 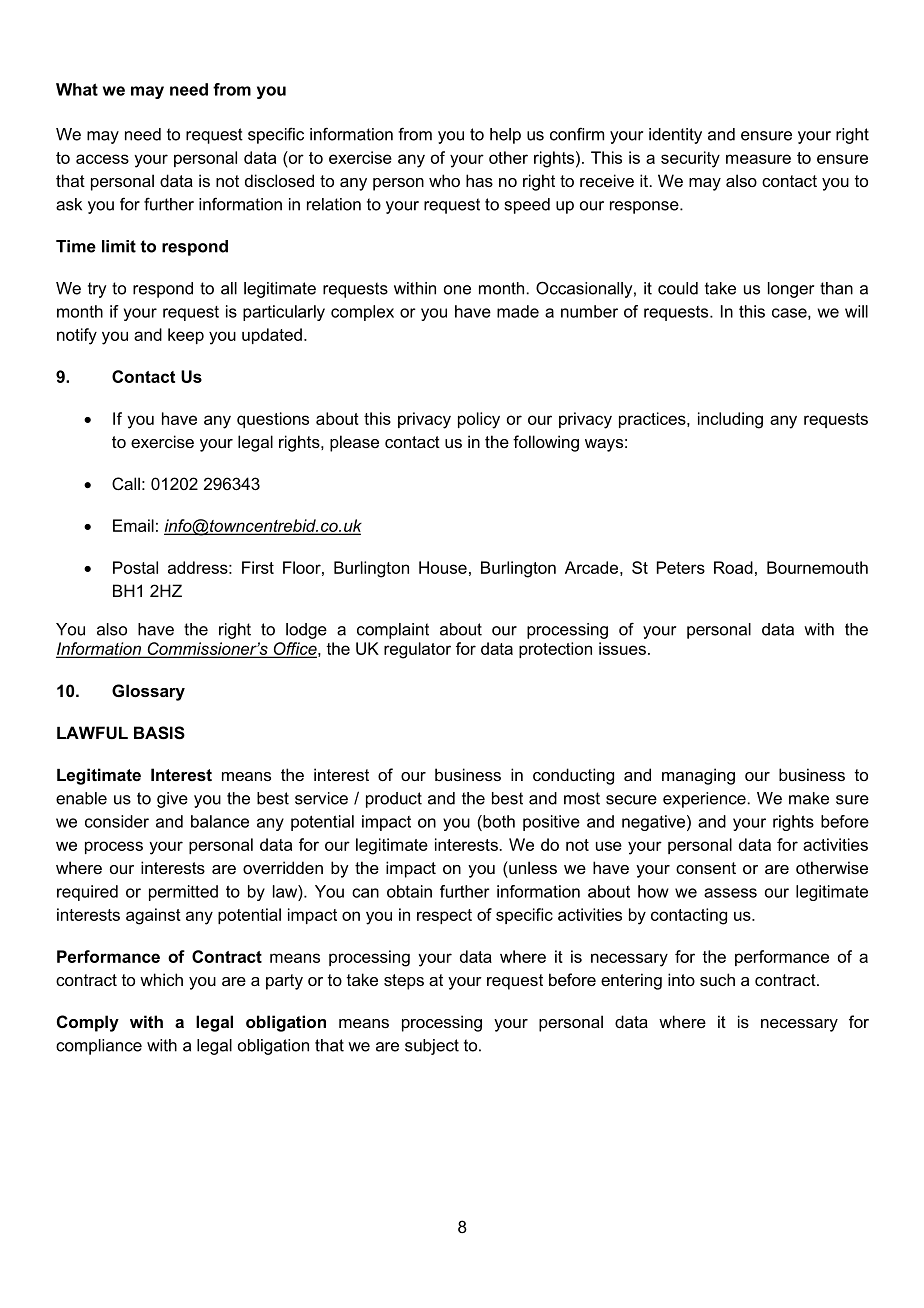 What do you see at coordinates (161, 979) in the screenshot?
I see `which` at bounding box center [161, 979].
